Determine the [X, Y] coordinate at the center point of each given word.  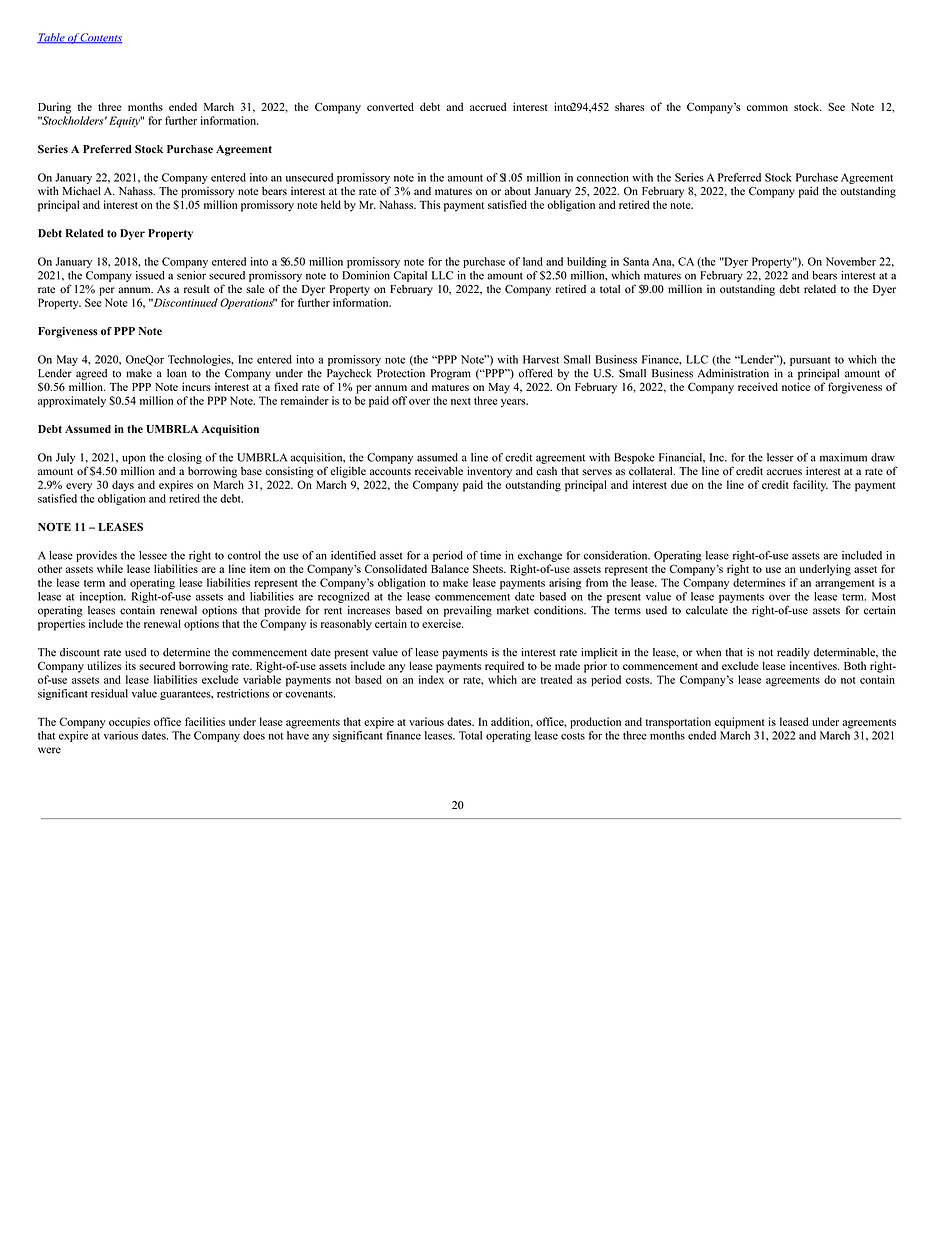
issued [150, 275]
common [767, 108]
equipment [739, 723]
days [123, 486]
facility [810, 486]
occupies [129, 723]
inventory [489, 472]
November [851, 261]
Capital [410, 276]
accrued [488, 106]
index [431, 679]
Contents [100, 38]
